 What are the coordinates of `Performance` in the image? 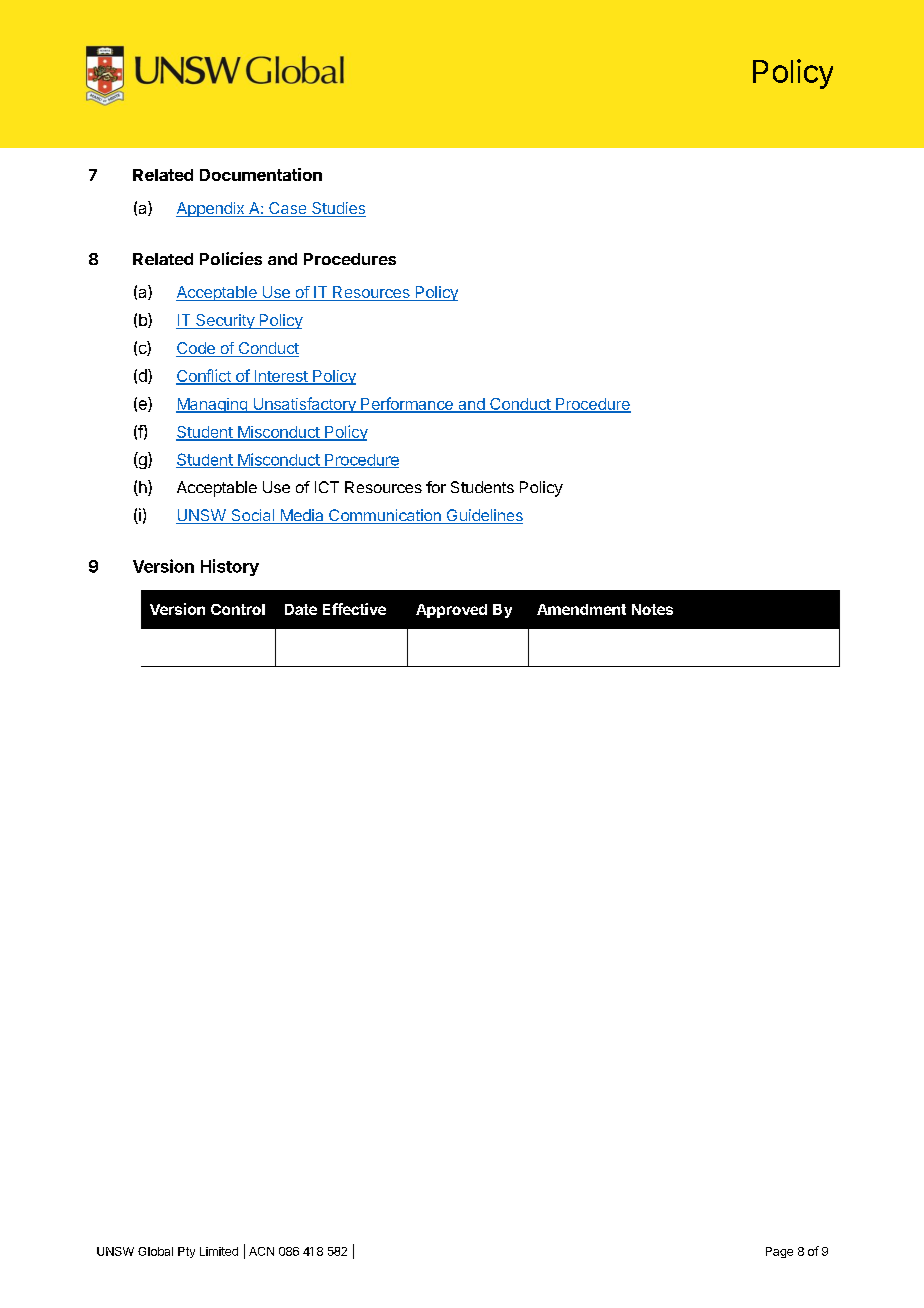 It's located at (407, 404).
